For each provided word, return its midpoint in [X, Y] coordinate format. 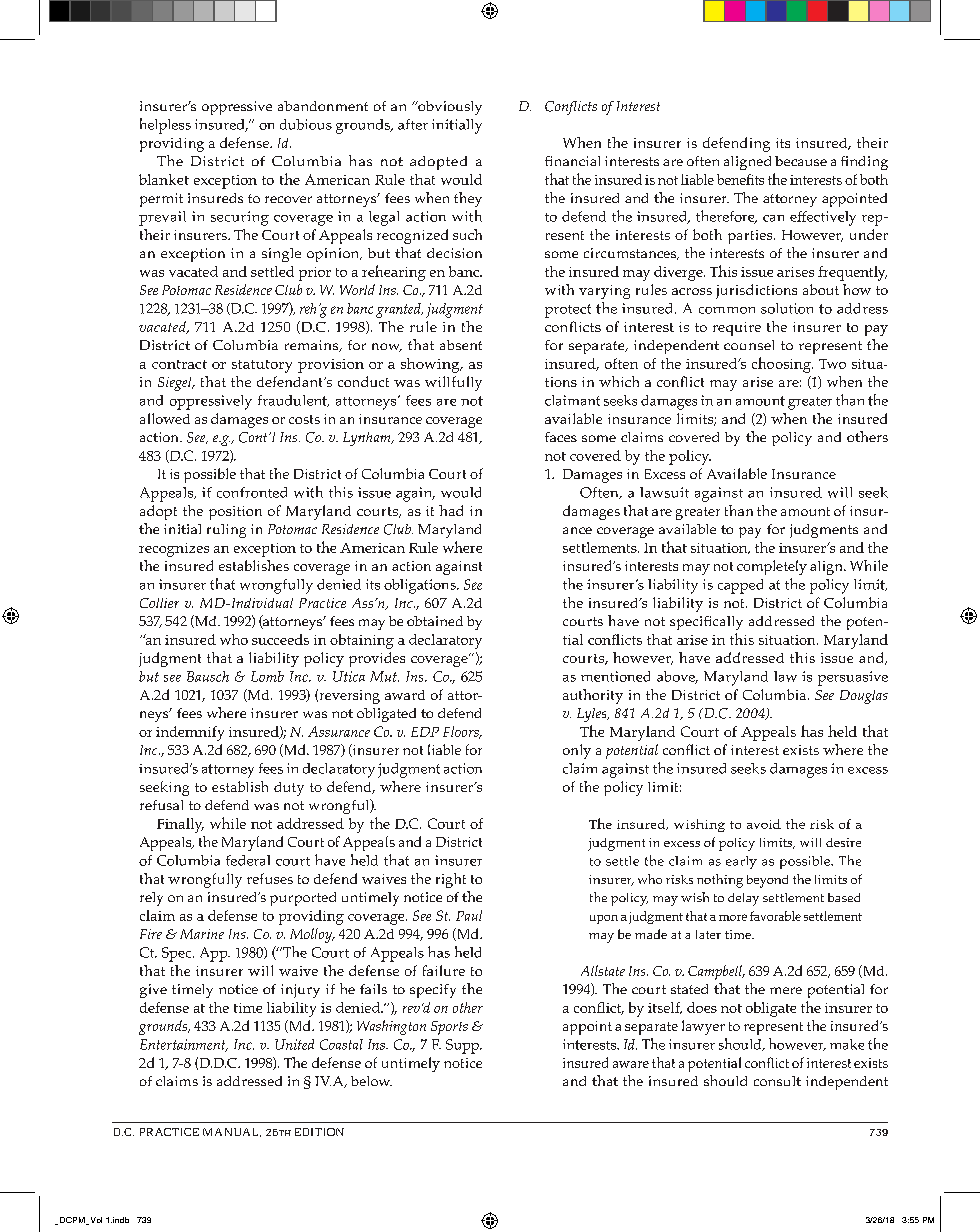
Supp [464, 1046]
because [801, 161]
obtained [435, 621]
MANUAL [232, 1132]
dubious [306, 124]
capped [740, 586]
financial [572, 161]
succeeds [280, 639]
